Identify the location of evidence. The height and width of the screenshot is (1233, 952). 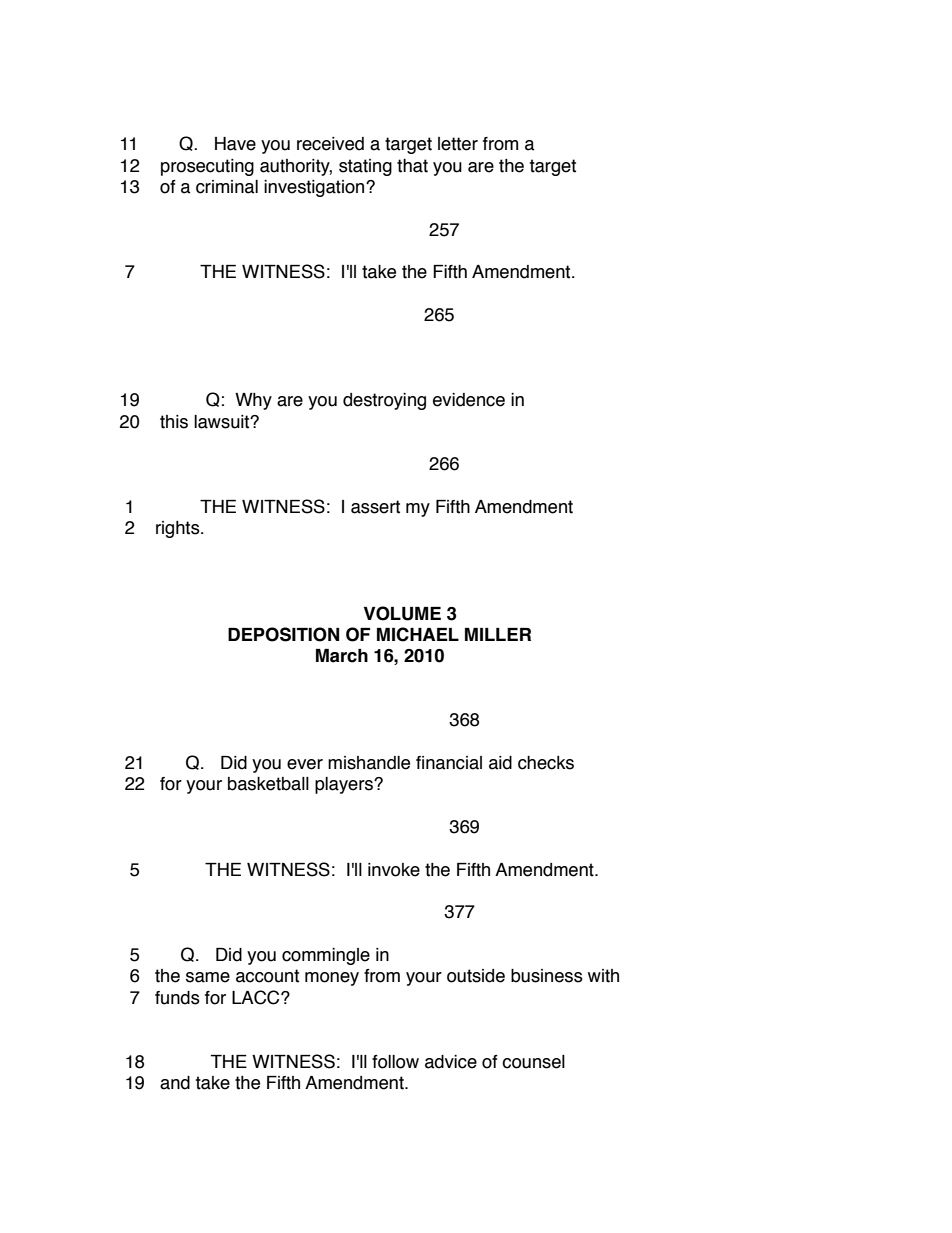
(469, 400).
